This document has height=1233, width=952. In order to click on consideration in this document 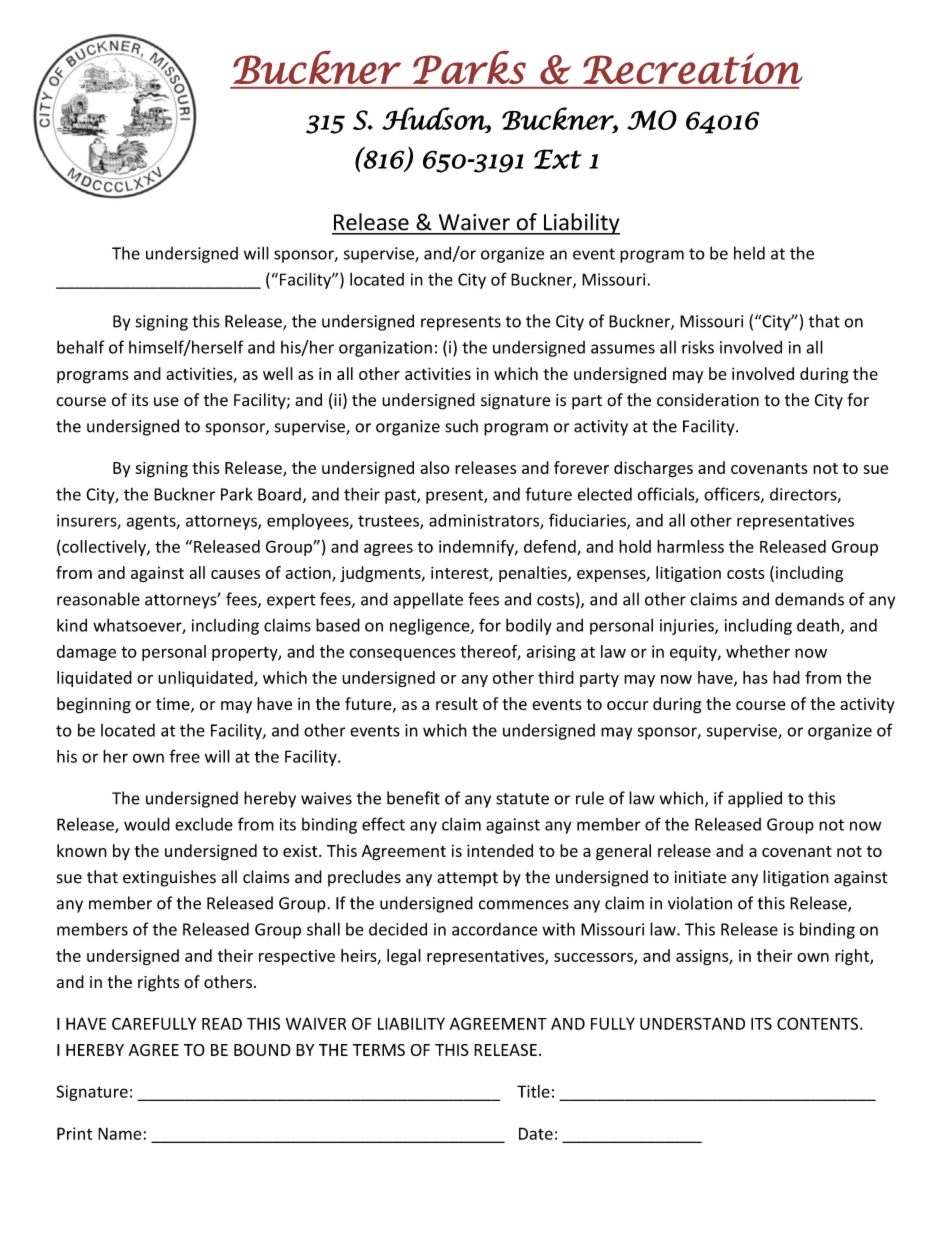, I will do `click(708, 400)`.
